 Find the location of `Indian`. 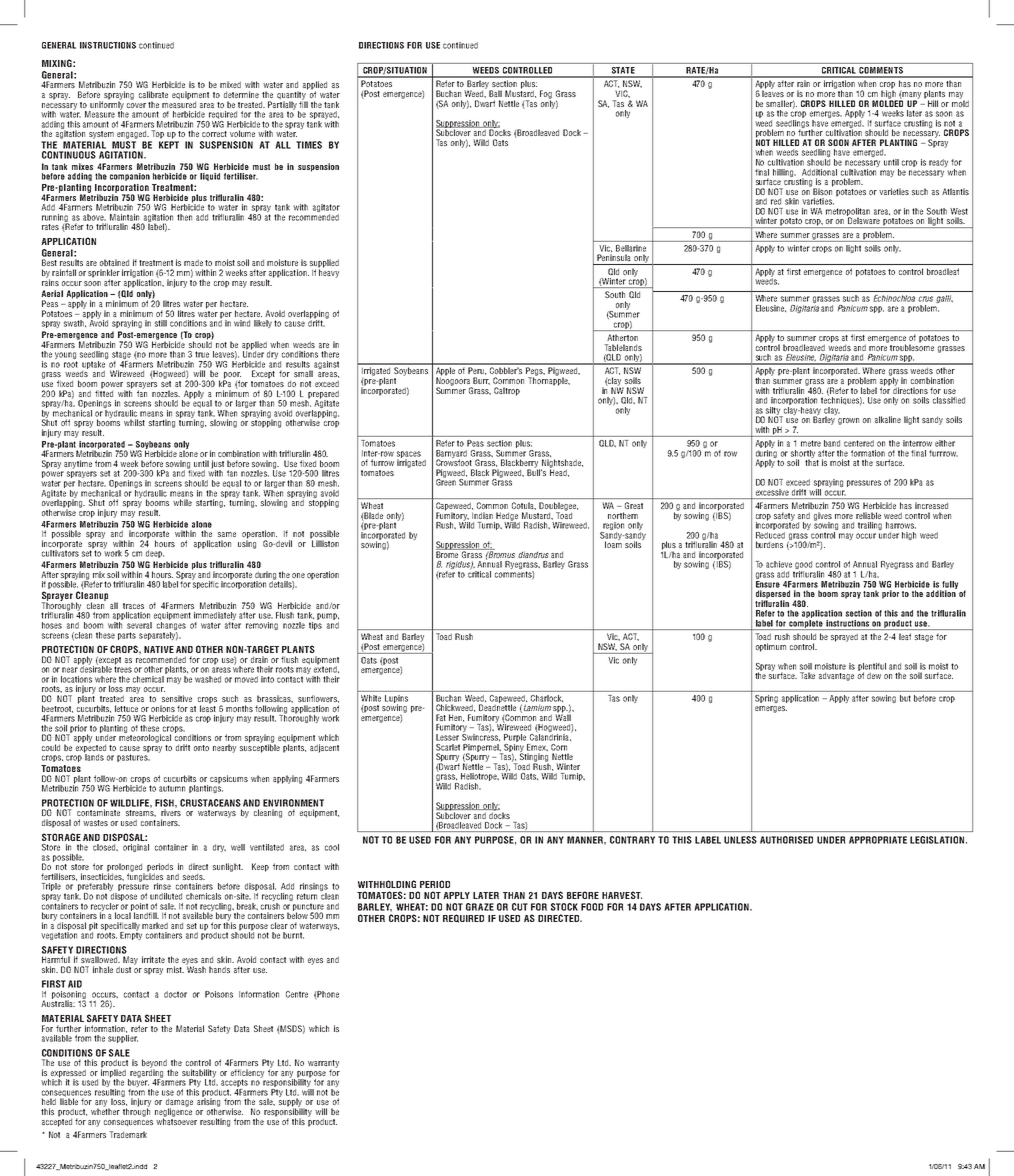

Indian is located at coordinates (482, 515).
